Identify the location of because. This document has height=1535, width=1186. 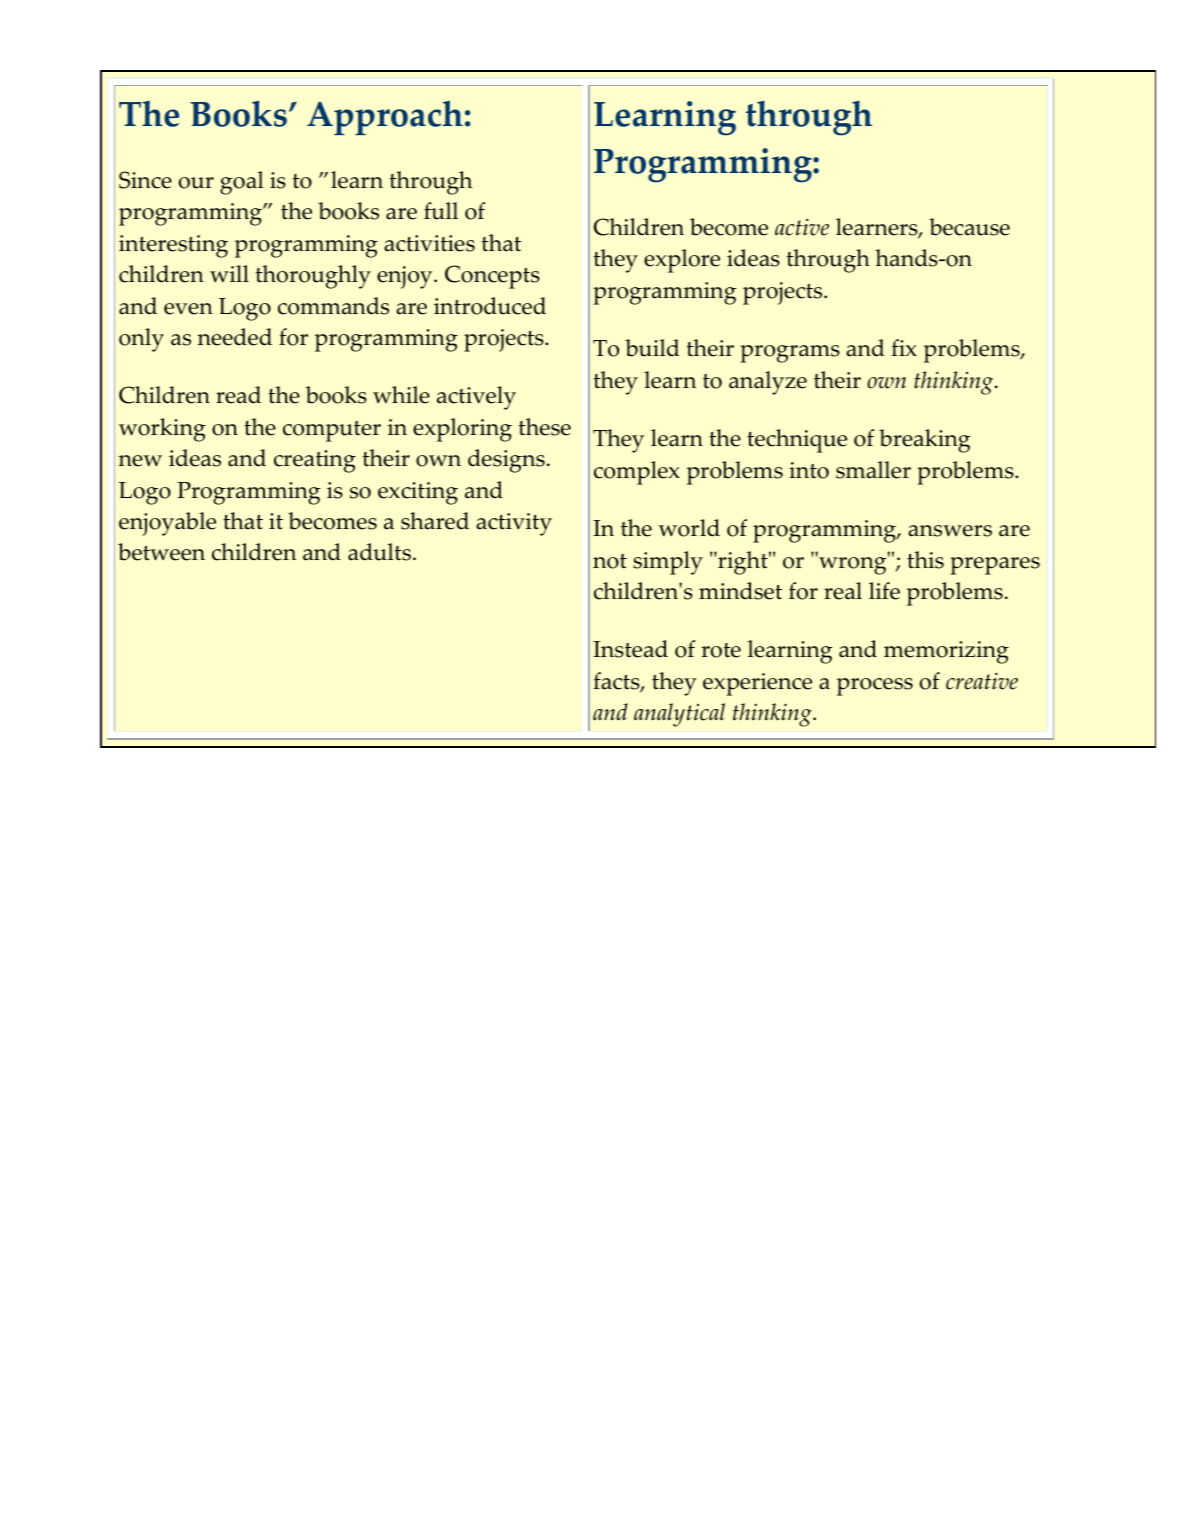
(969, 227).
